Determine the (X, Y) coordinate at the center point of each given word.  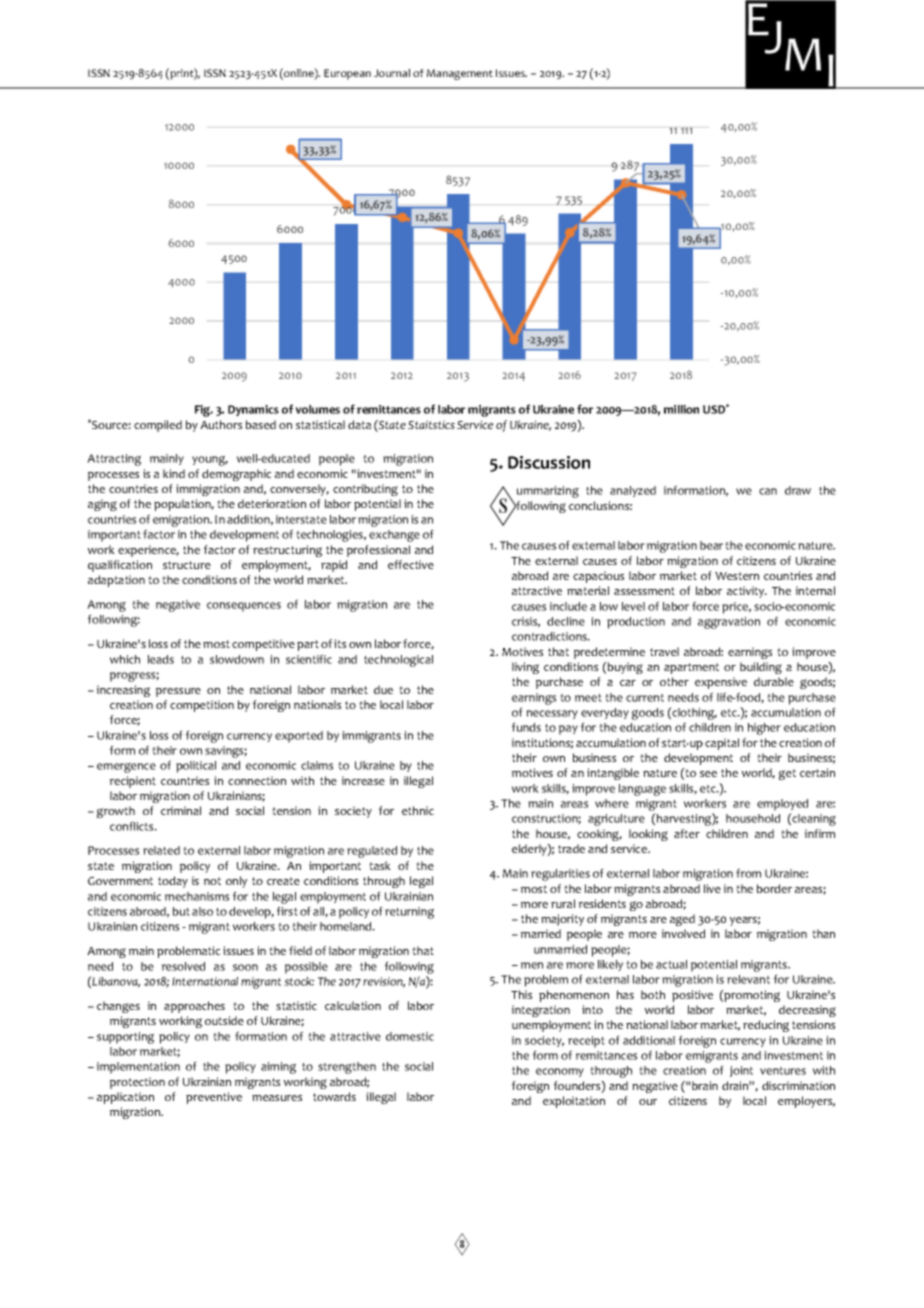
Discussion (549, 462)
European (347, 74)
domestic (410, 1036)
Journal (392, 73)
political (196, 767)
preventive (214, 1098)
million (681, 409)
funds (526, 727)
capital (722, 744)
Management (460, 74)
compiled (158, 426)
